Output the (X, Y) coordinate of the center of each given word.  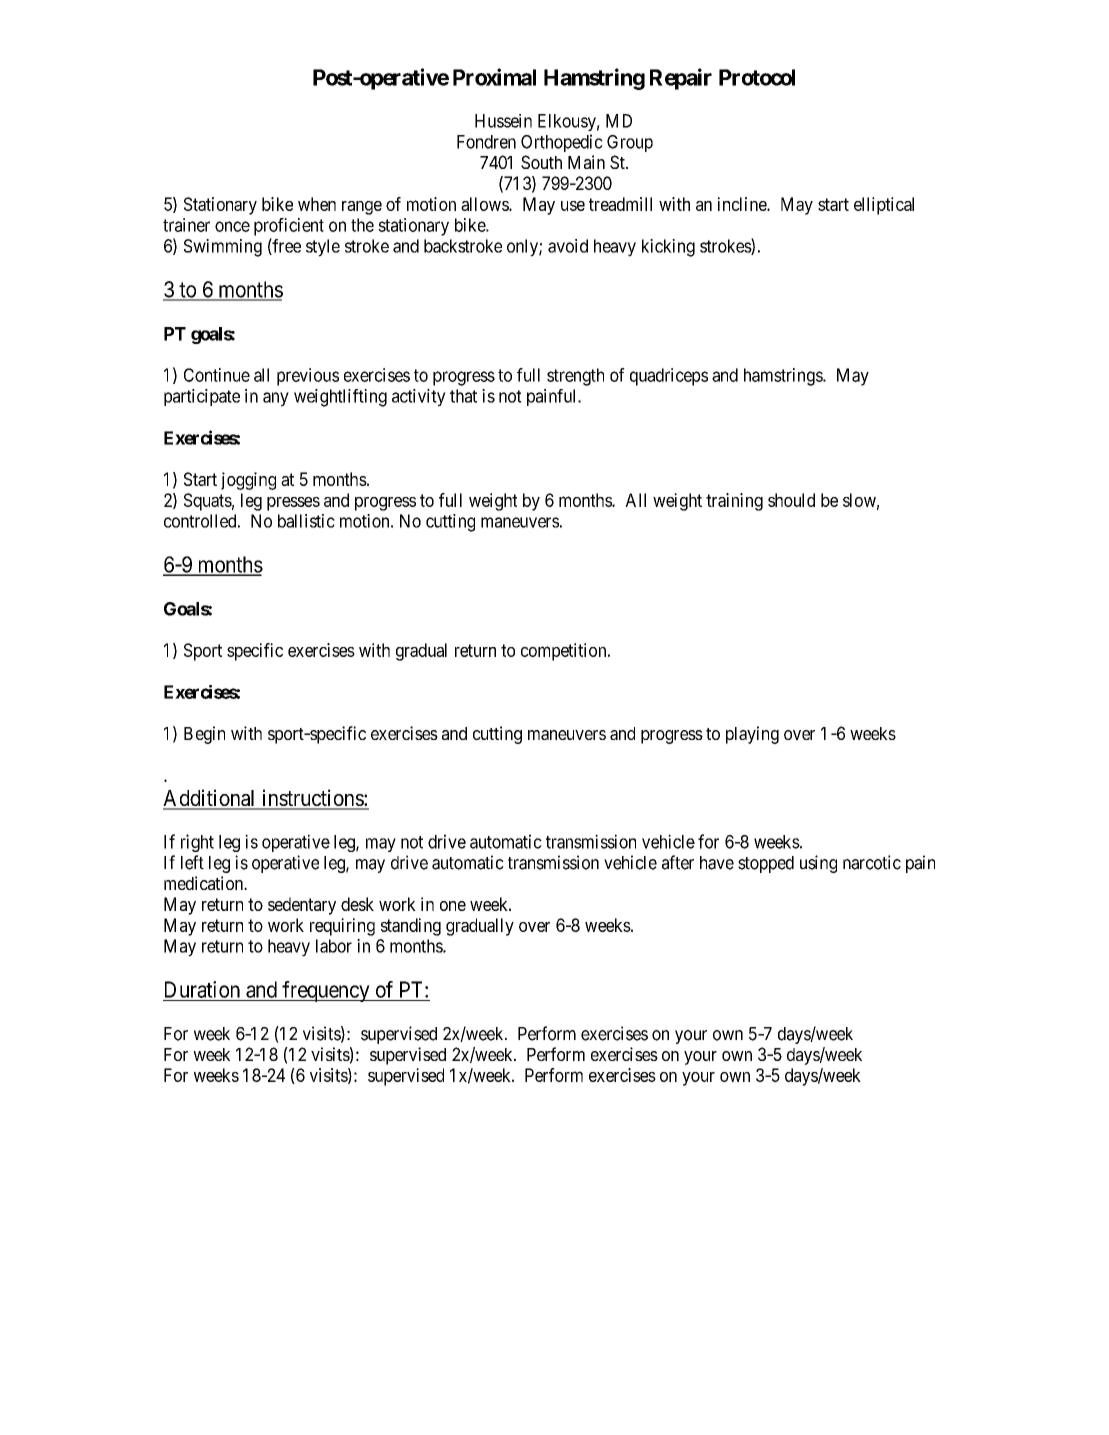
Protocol (757, 77)
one (453, 906)
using (818, 864)
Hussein (503, 121)
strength (575, 377)
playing (752, 735)
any (276, 399)
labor (334, 946)
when (317, 204)
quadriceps (669, 377)
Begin (204, 735)
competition (565, 652)
